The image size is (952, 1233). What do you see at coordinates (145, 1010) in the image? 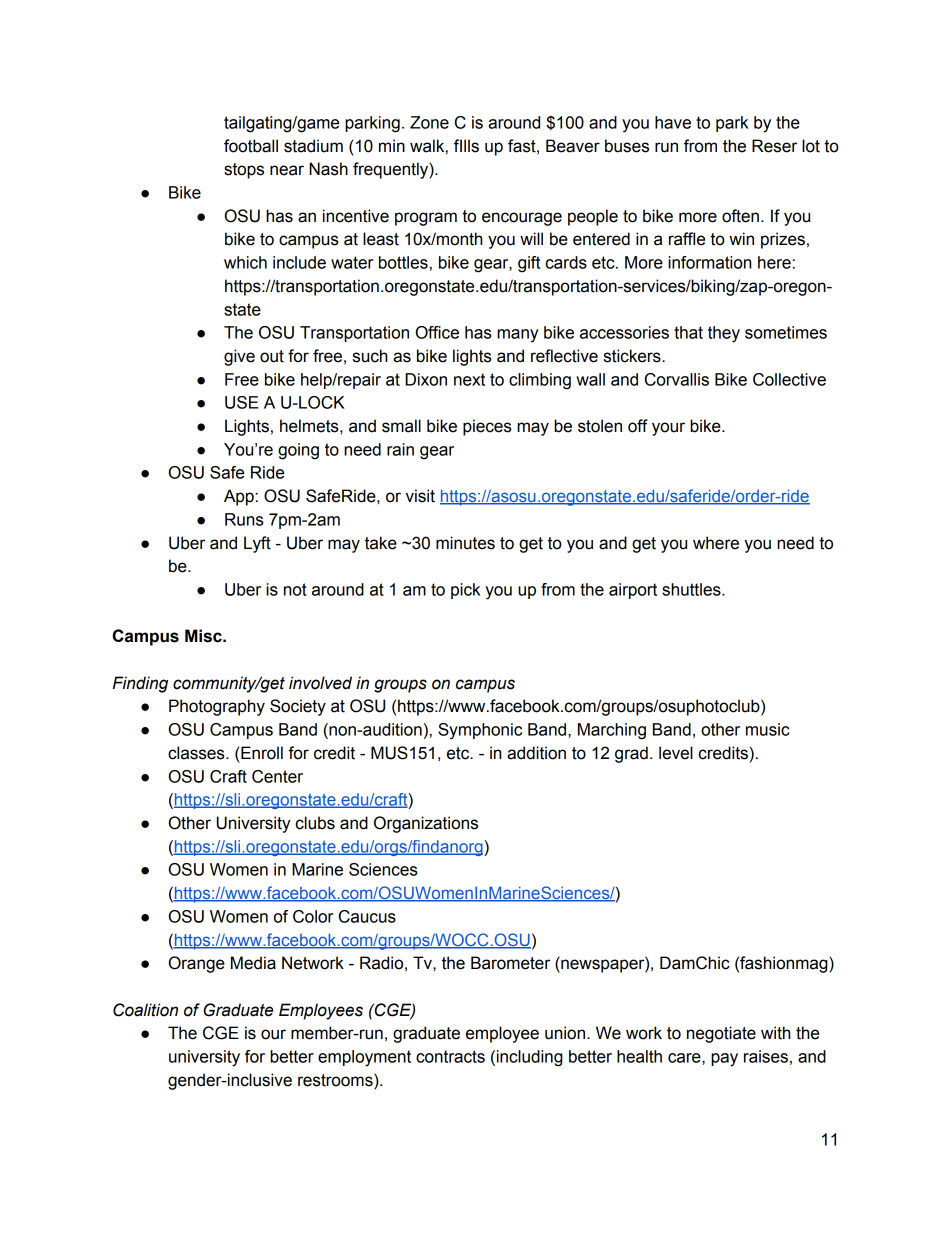
I see `Coalition` at bounding box center [145, 1010].
